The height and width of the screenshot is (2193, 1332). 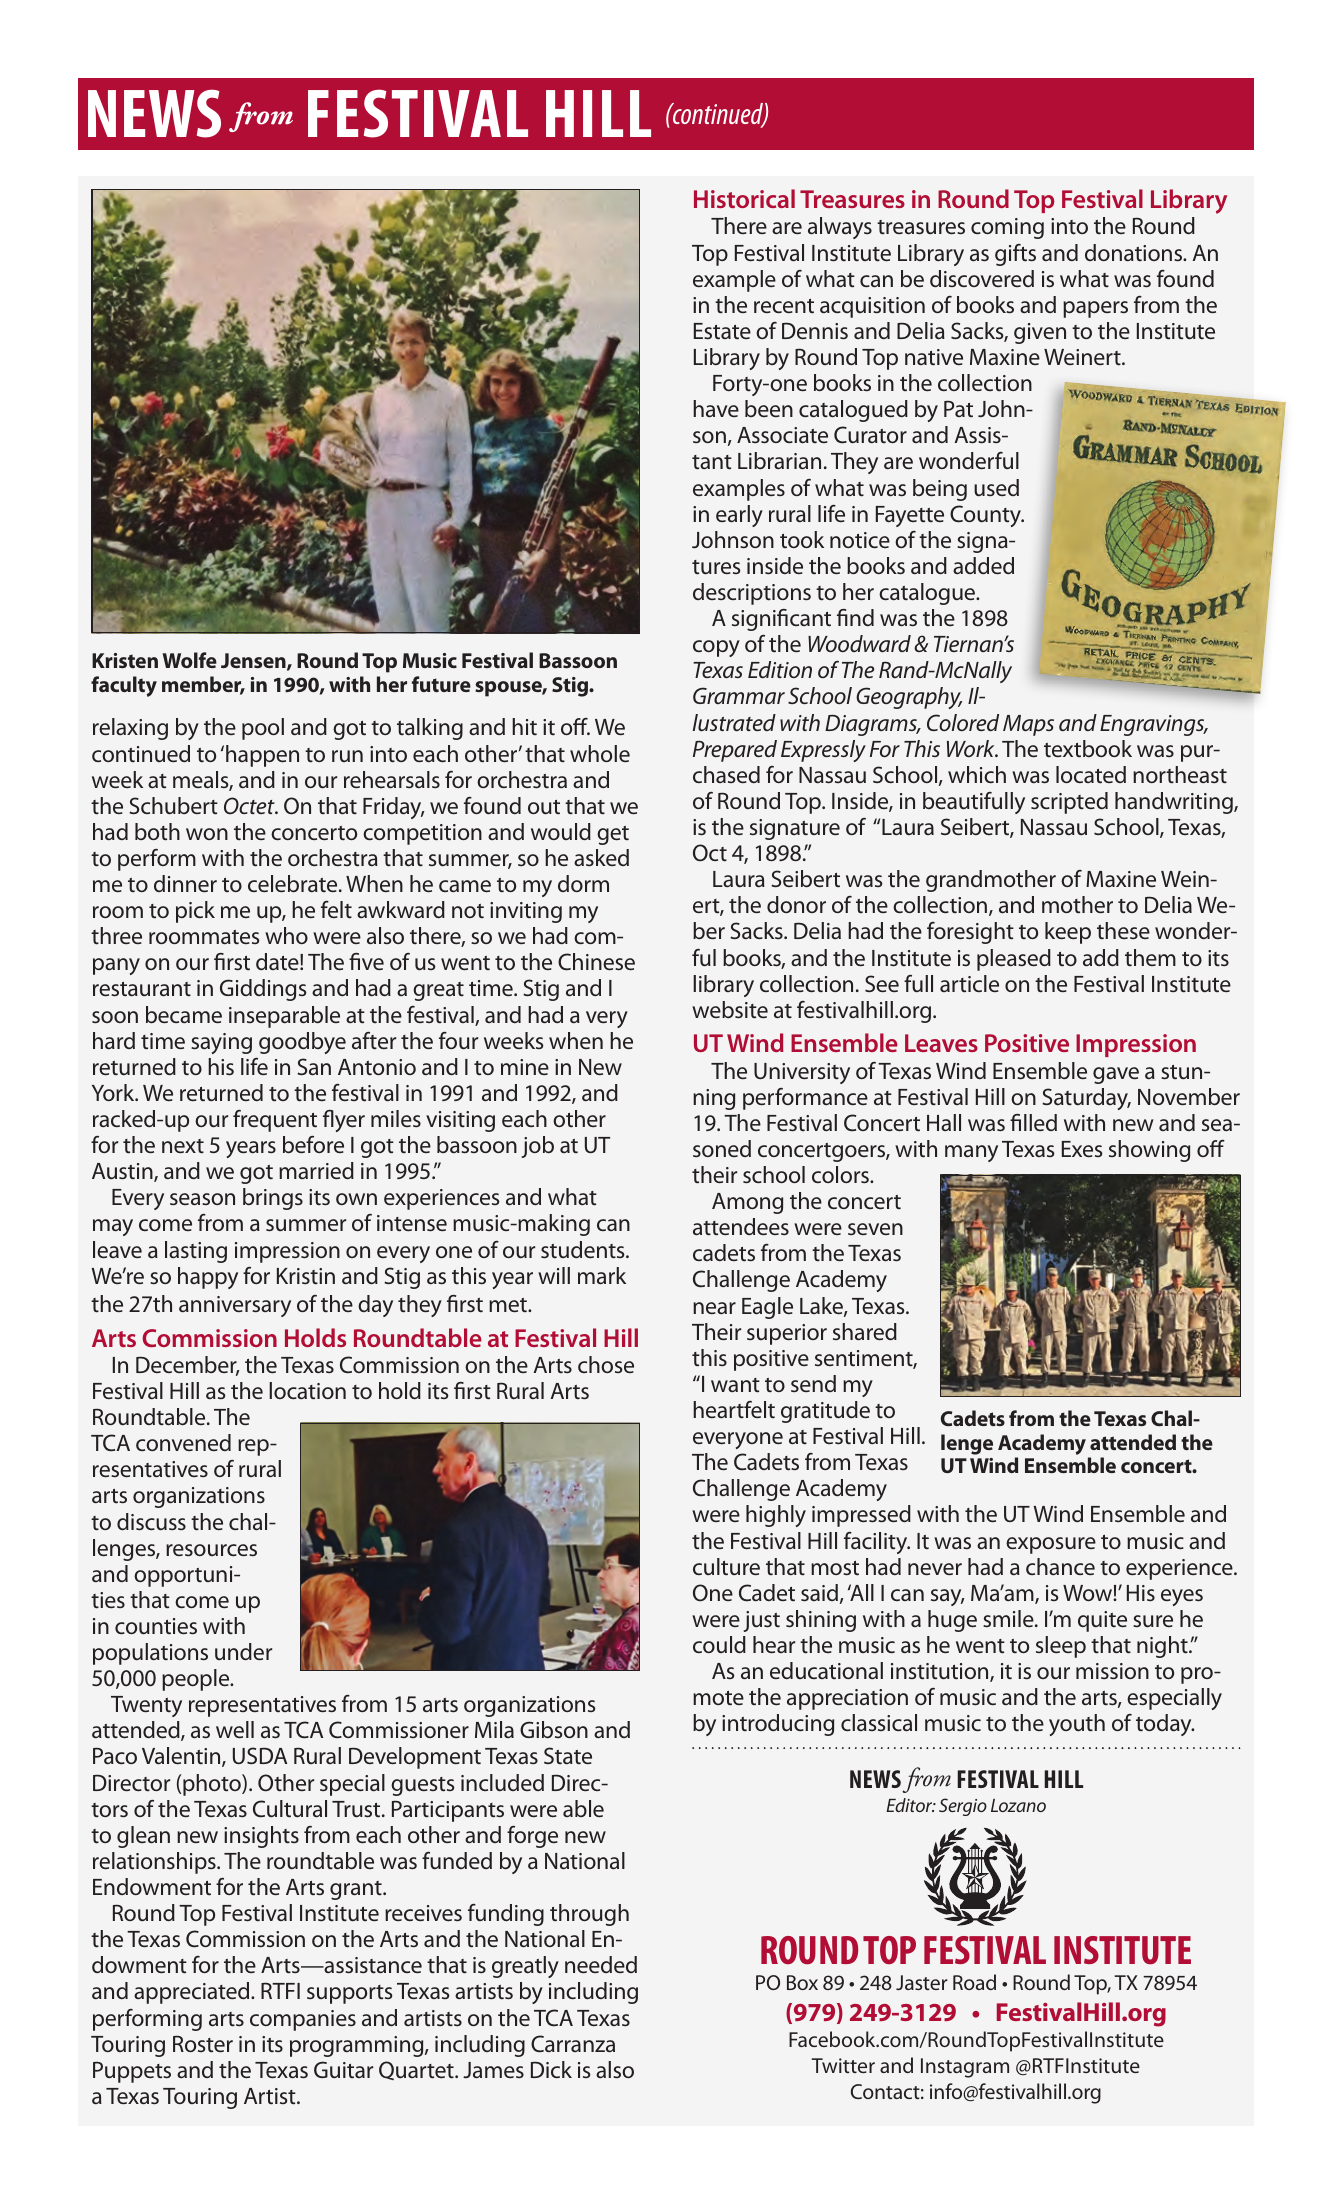 I want to click on Chinese, so click(x=596, y=962).
